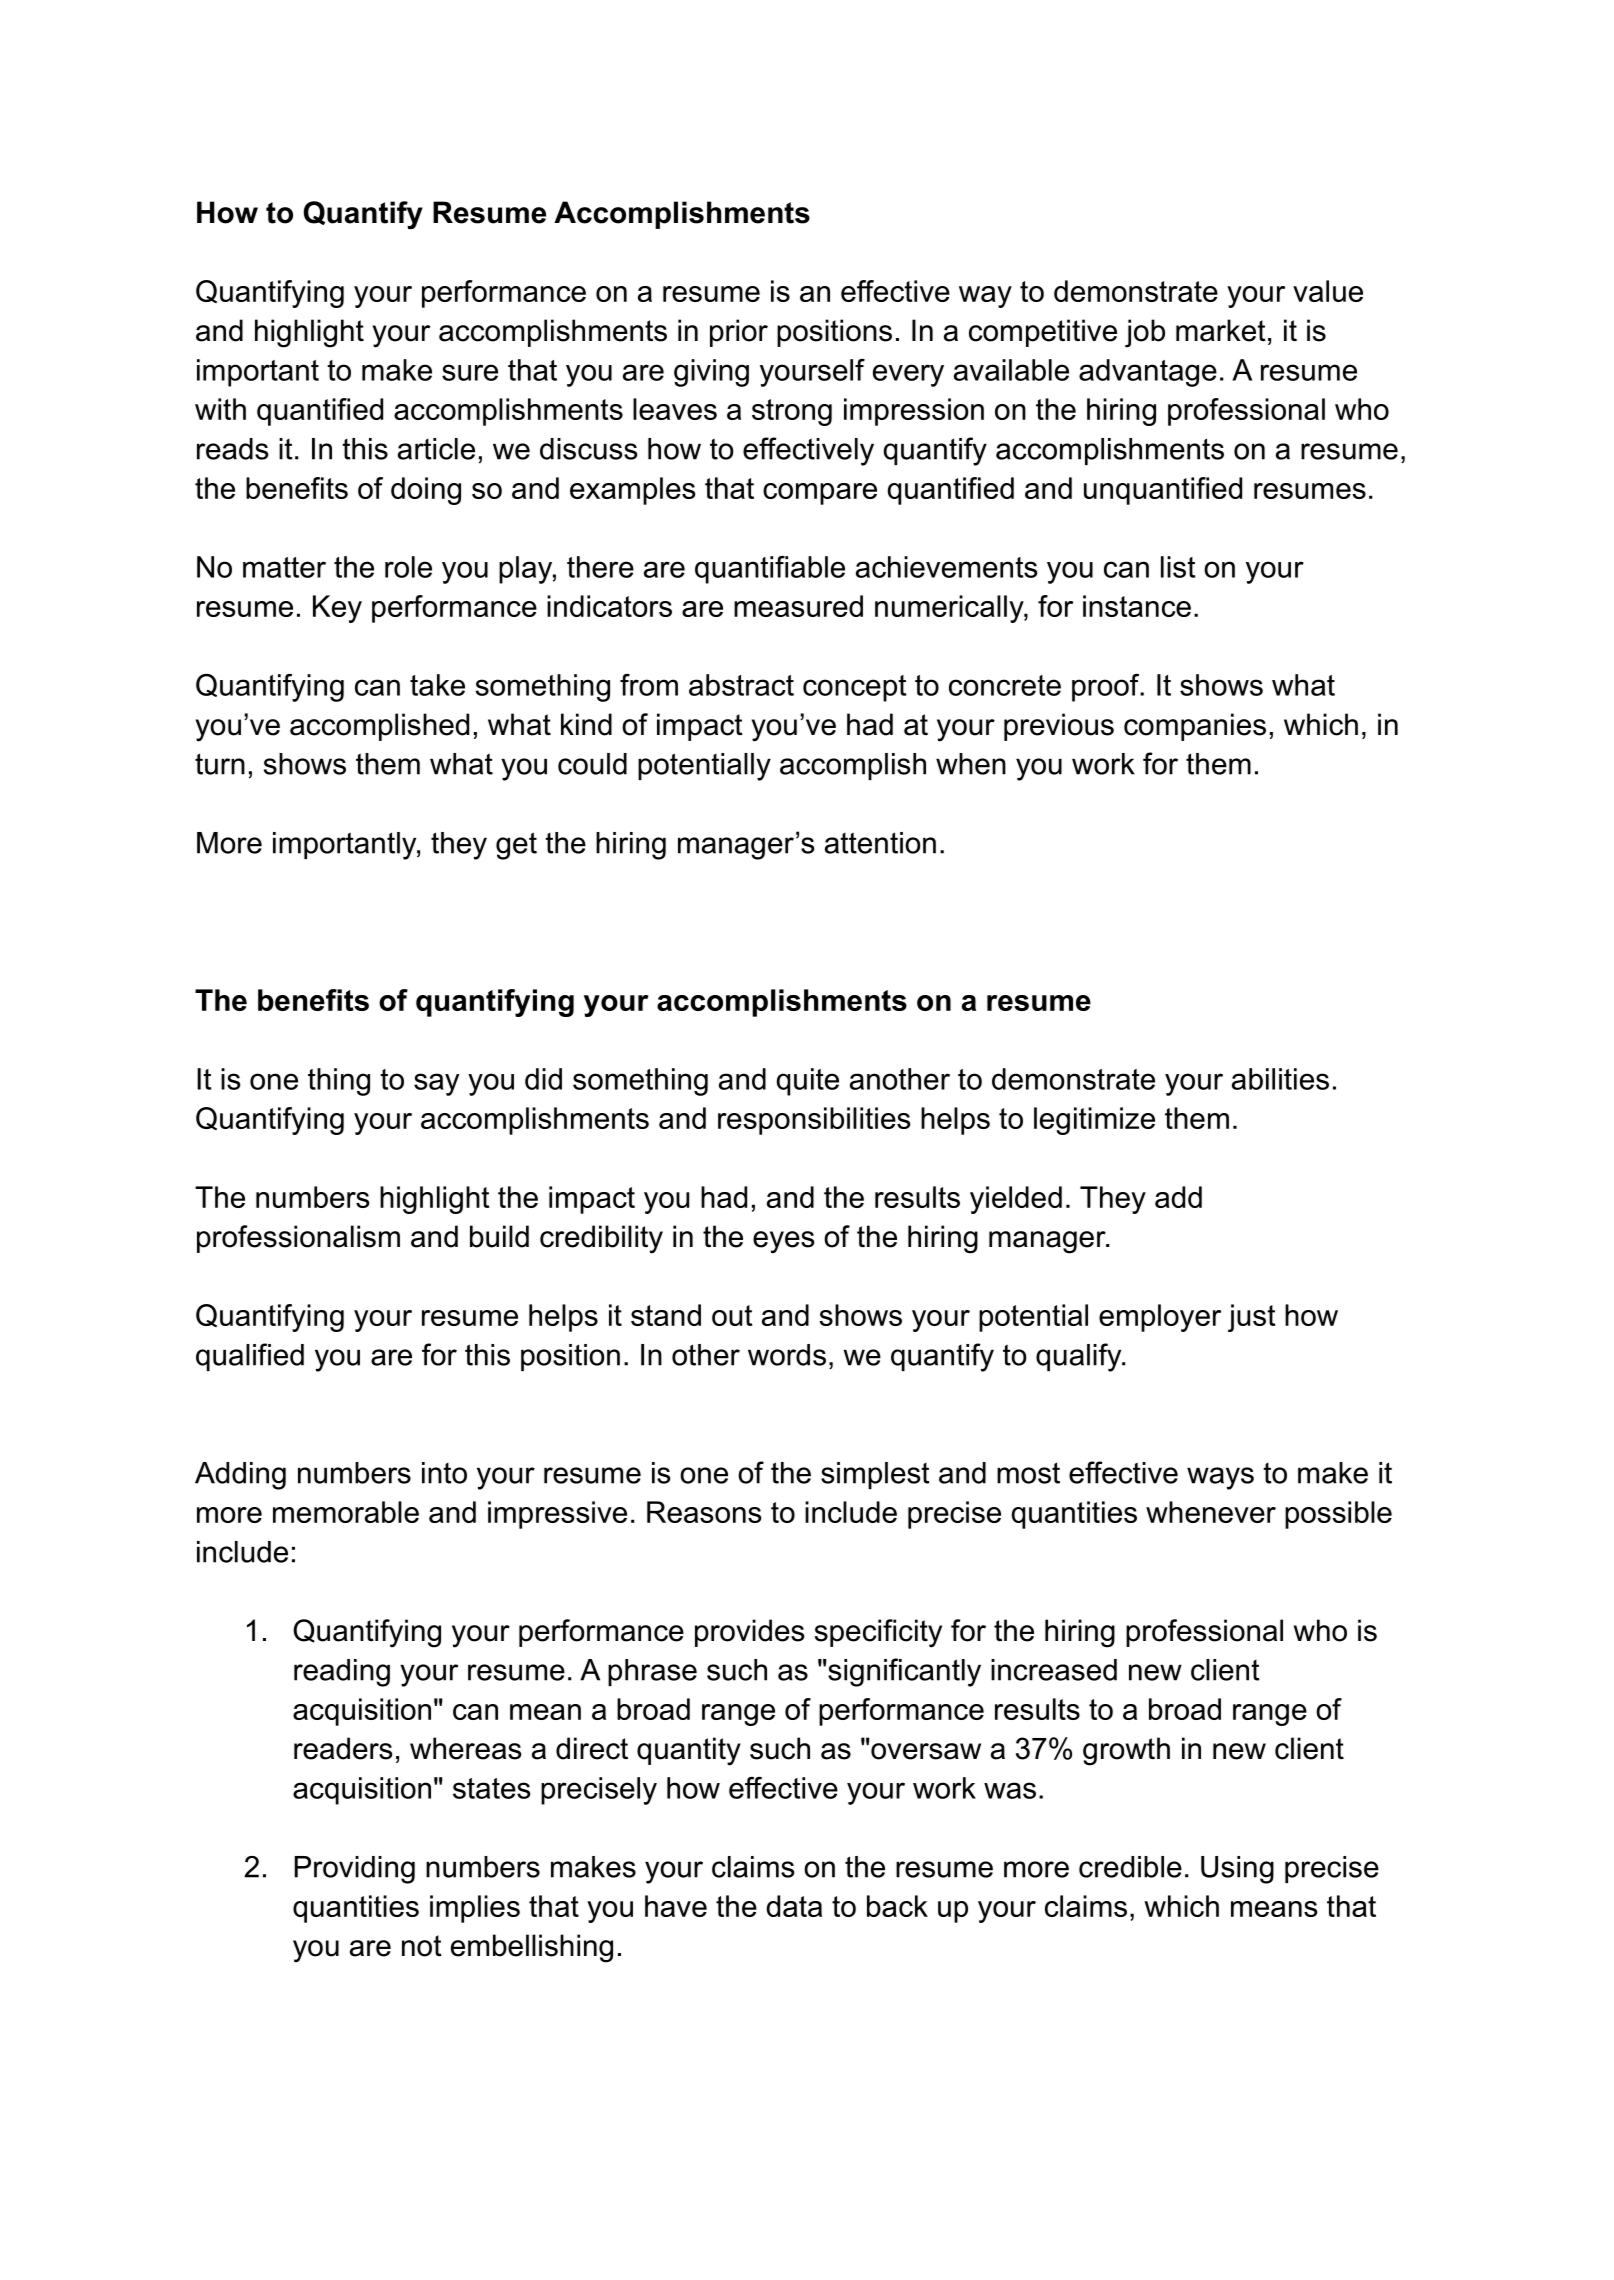 This page has height=2280, width=1614. Describe the element at coordinates (739, 333) in the page. I see `prior` at that location.
